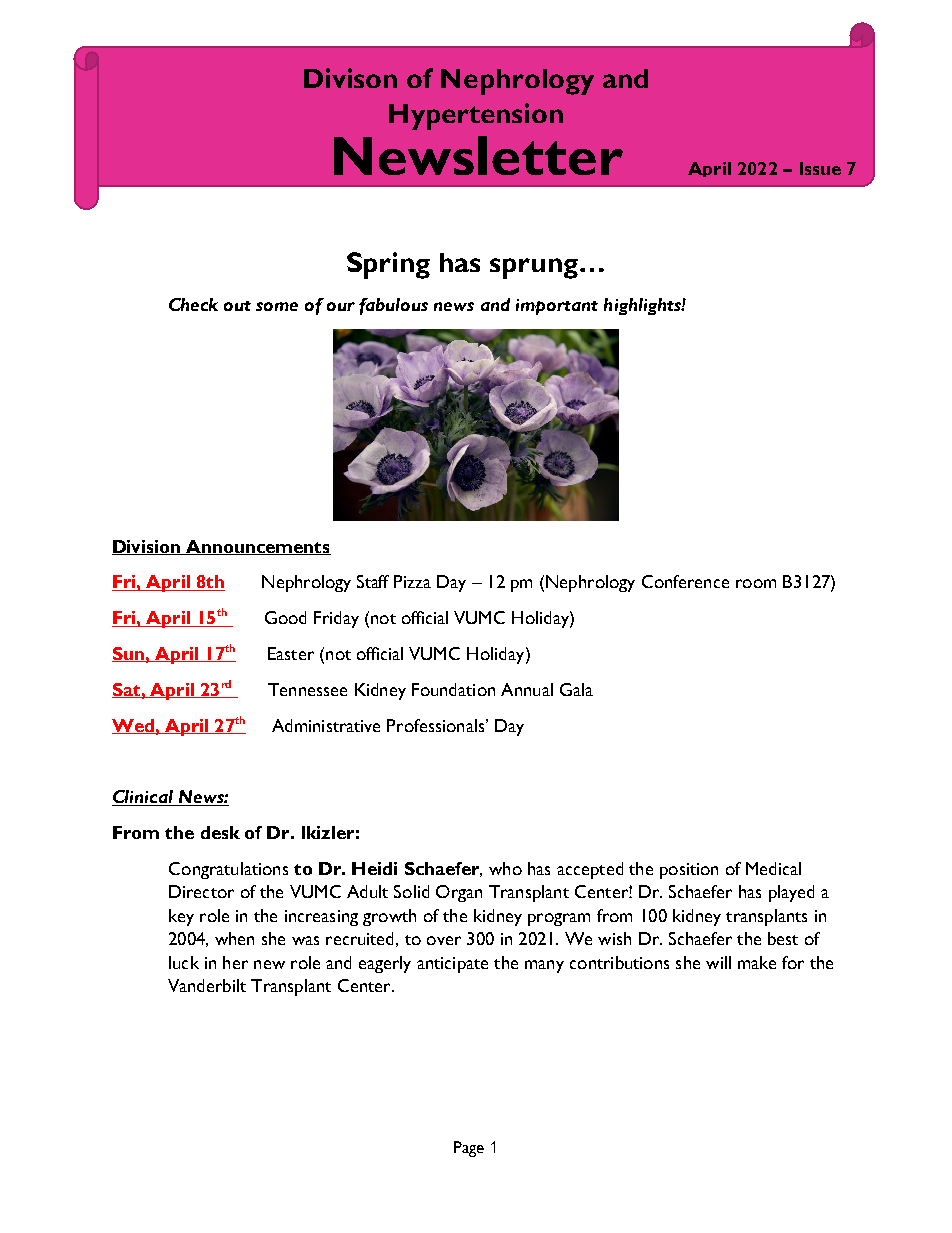 Image resolution: width=952 pixels, height=1233 pixels. Describe the element at coordinates (207, 985) in the screenshot. I see `Vanderbilt` at that location.
